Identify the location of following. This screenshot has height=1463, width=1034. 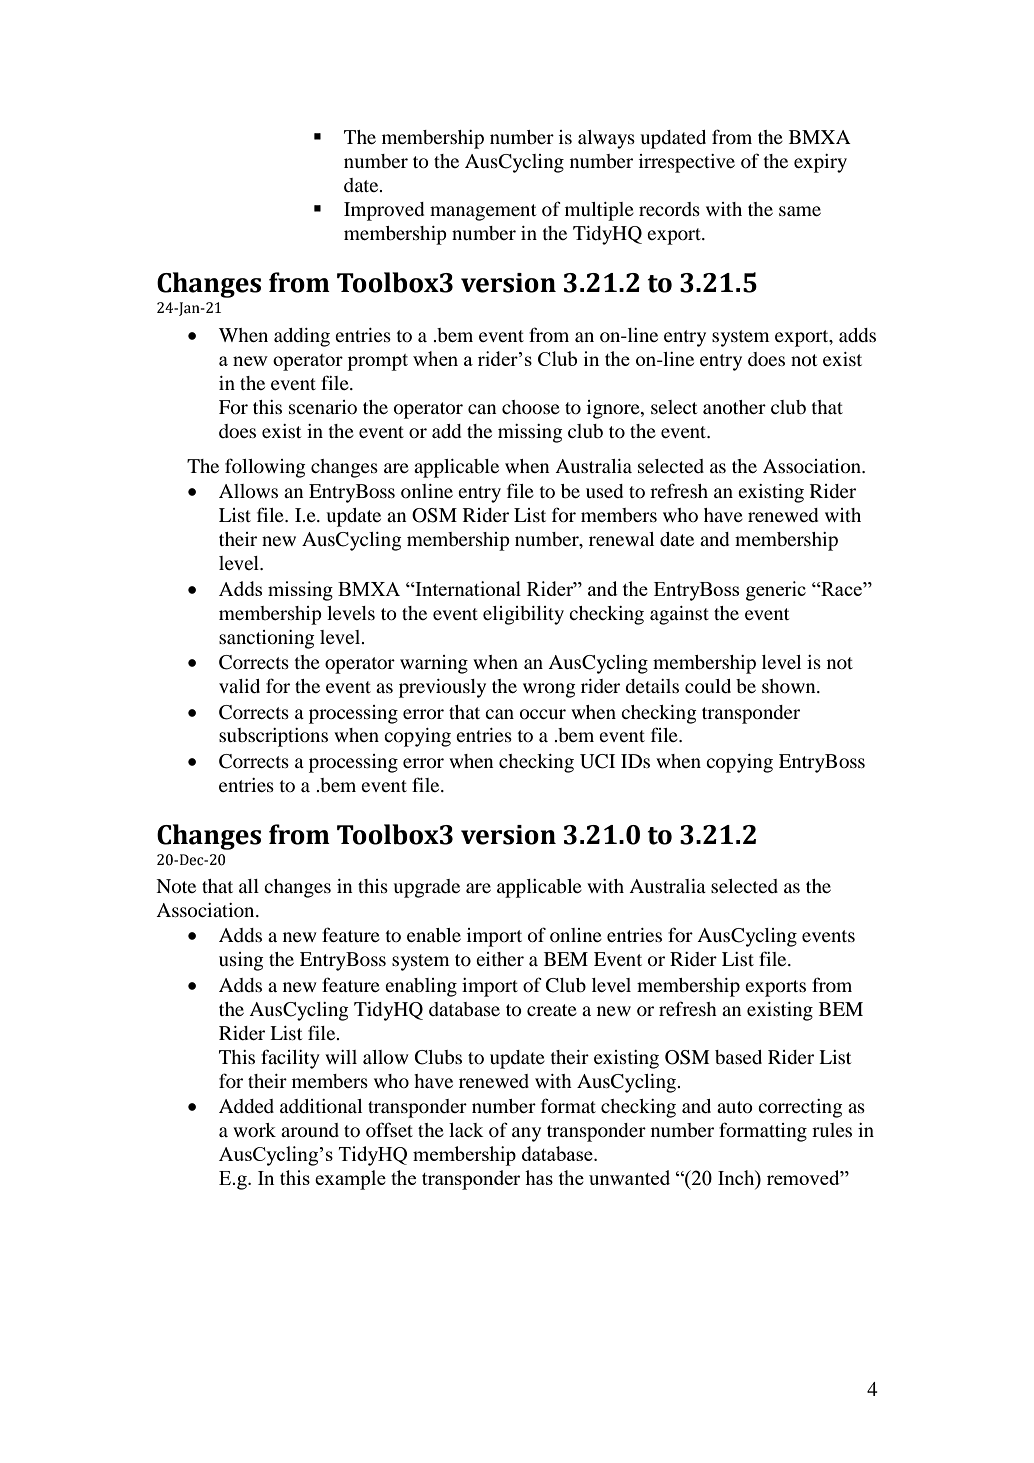
(265, 468).
